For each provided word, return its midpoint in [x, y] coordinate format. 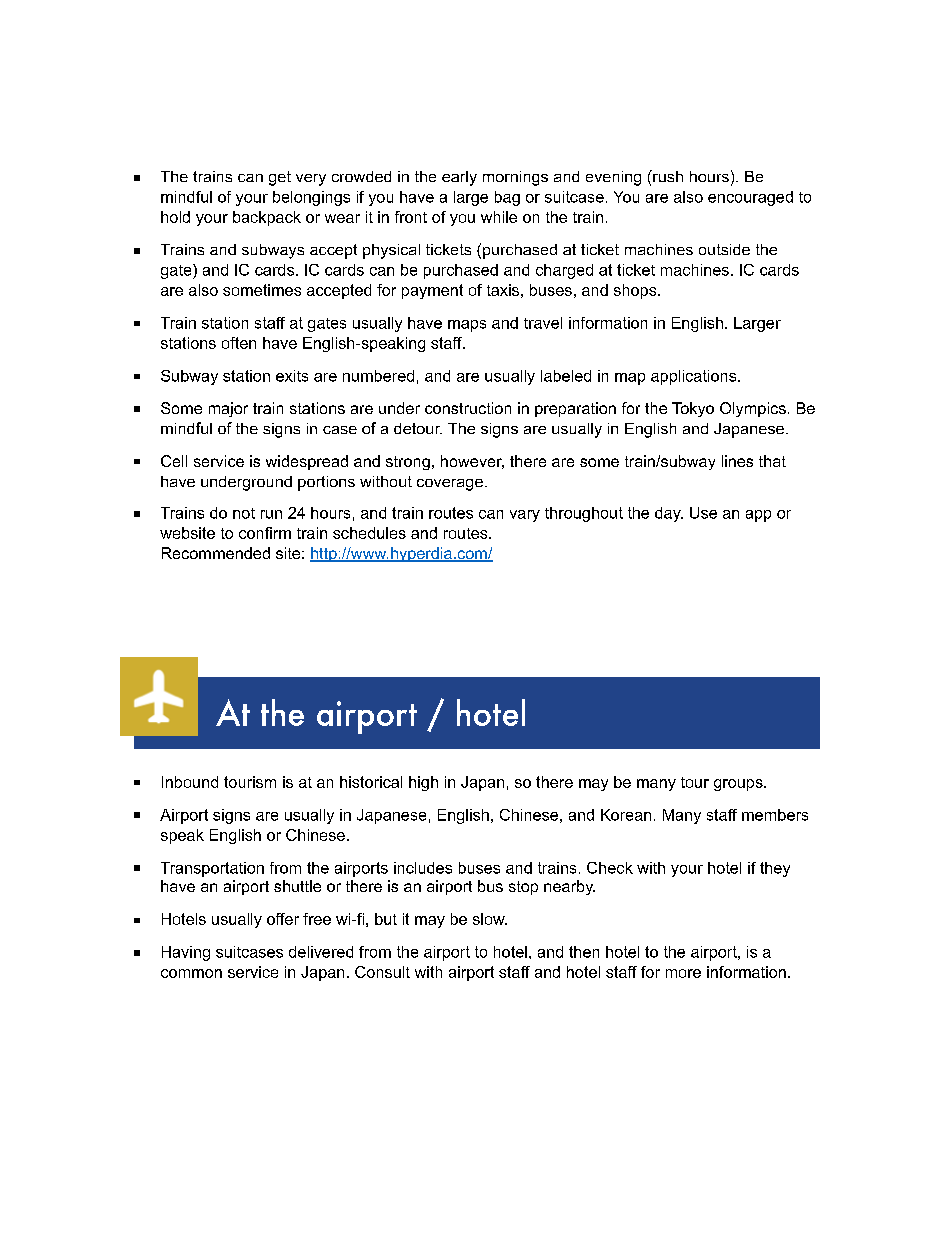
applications [695, 377]
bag [507, 198]
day [669, 514]
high [423, 783]
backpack [267, 218]
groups [739, 785]
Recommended [216, 553]
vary [525, 516]
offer [283, 919]
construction [468, 408]
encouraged [750, 198]
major [228, 409]
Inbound [190, 782]
